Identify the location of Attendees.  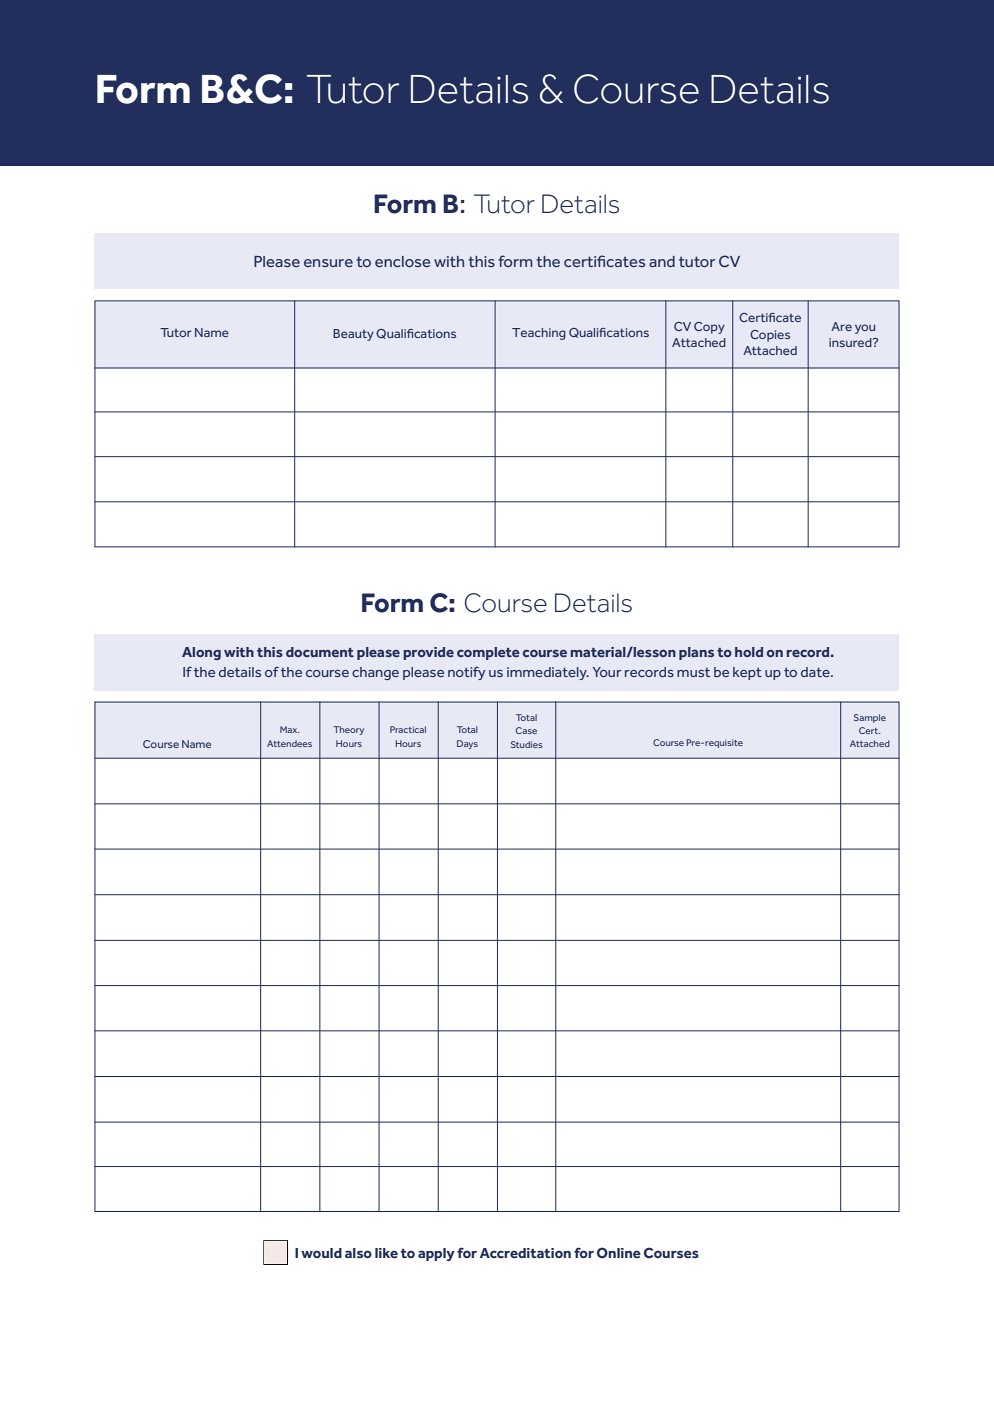
(289, 743).
